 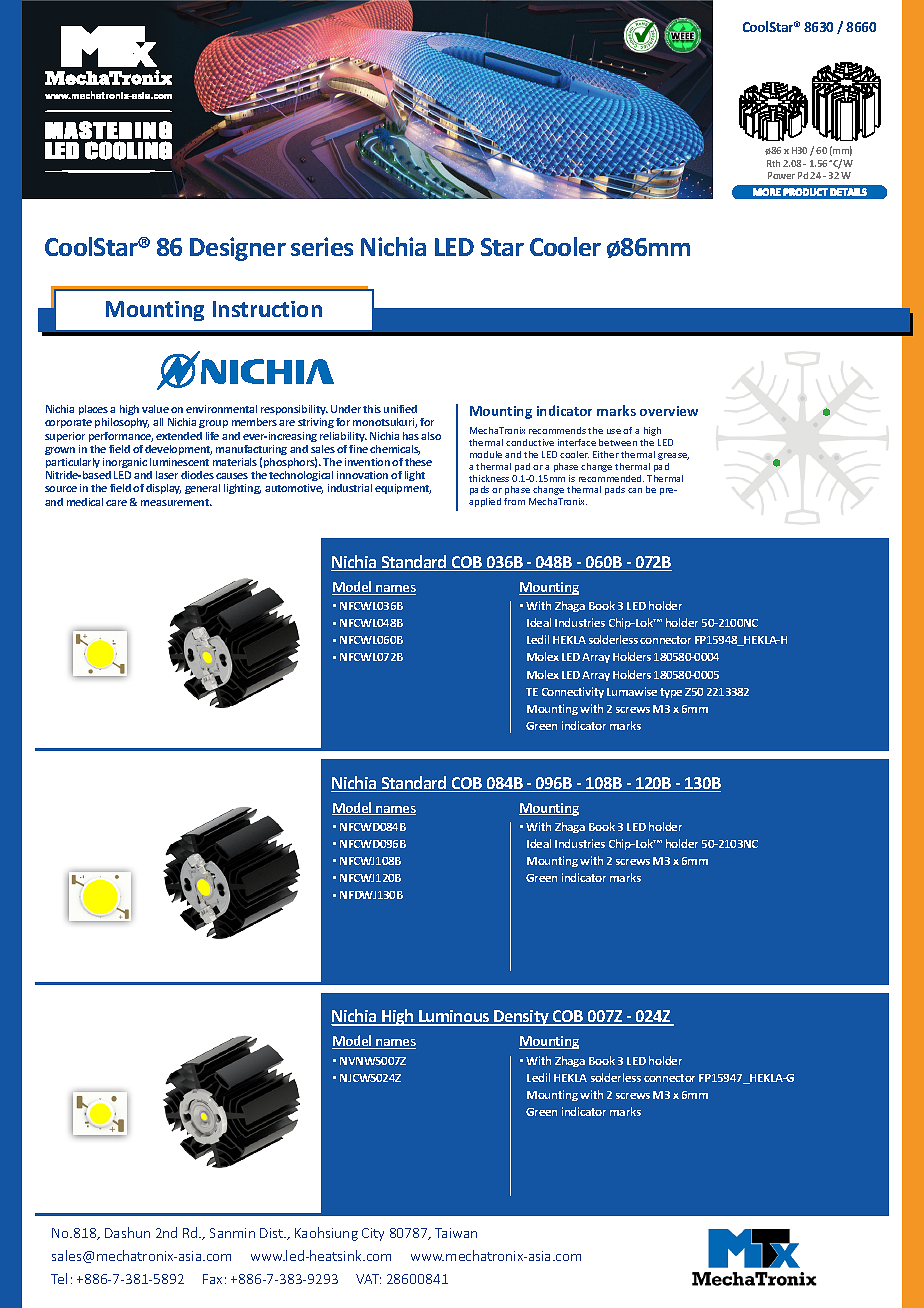 What do you see at coordinates (155, 409) in the image?
I see `value` at bounding box center [155, 409].
